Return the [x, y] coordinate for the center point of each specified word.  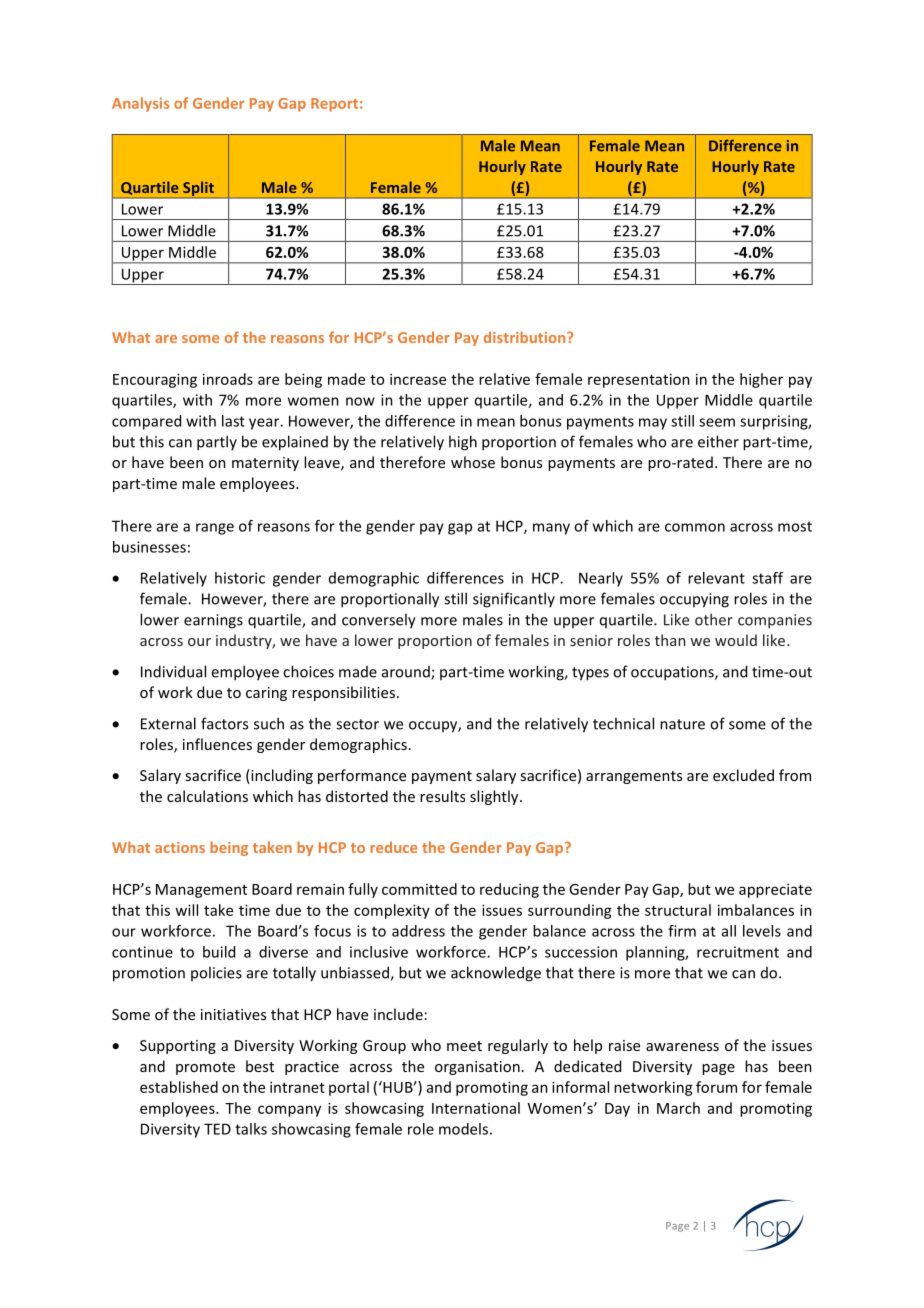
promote [205, 1068]
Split [198, 188]
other [714, 619]
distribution [526, 337]
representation [639, 380]
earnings [213, 621]
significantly [514, 600]
